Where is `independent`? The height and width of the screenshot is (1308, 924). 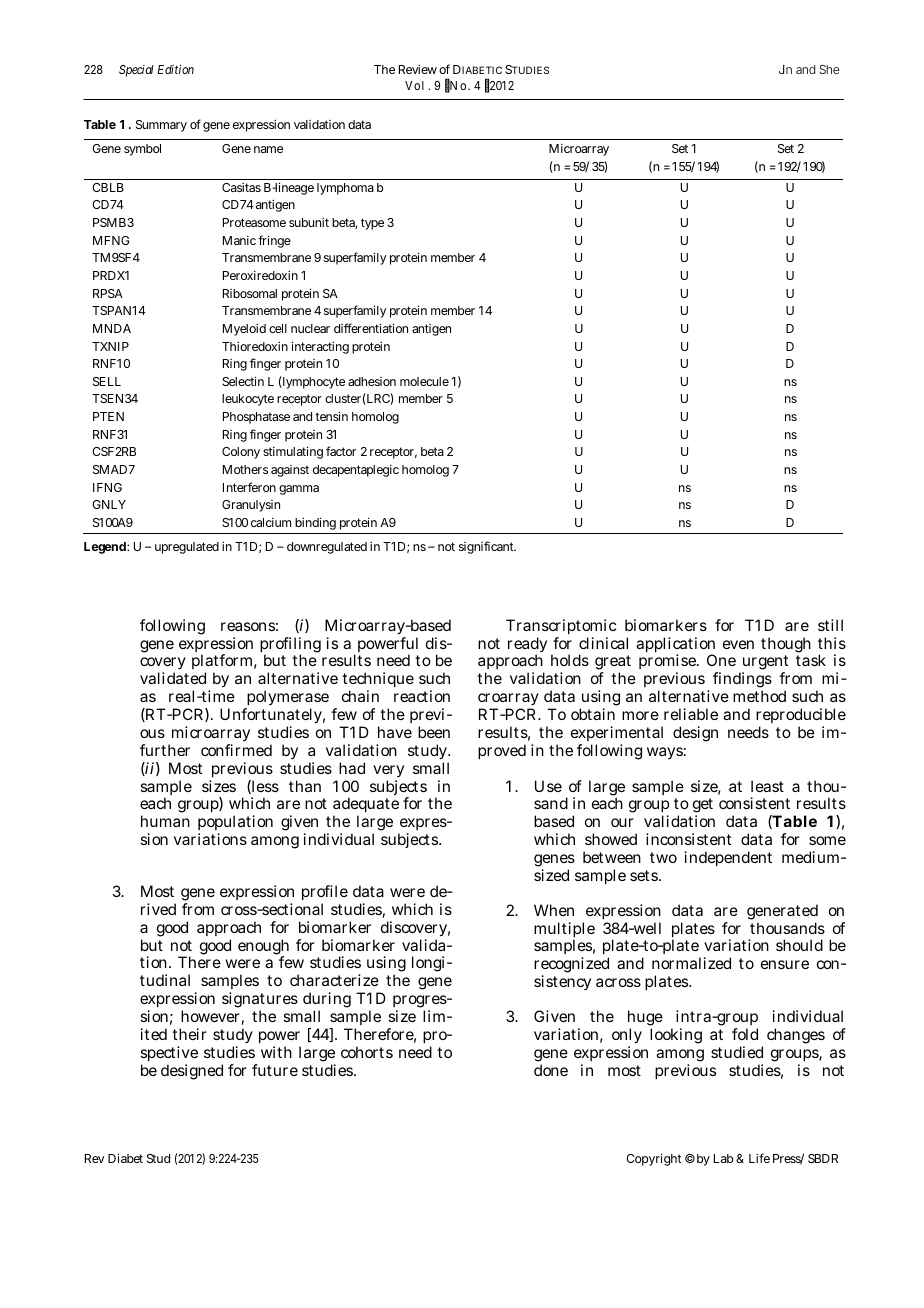 independent is located at coordinates (728, 858).
